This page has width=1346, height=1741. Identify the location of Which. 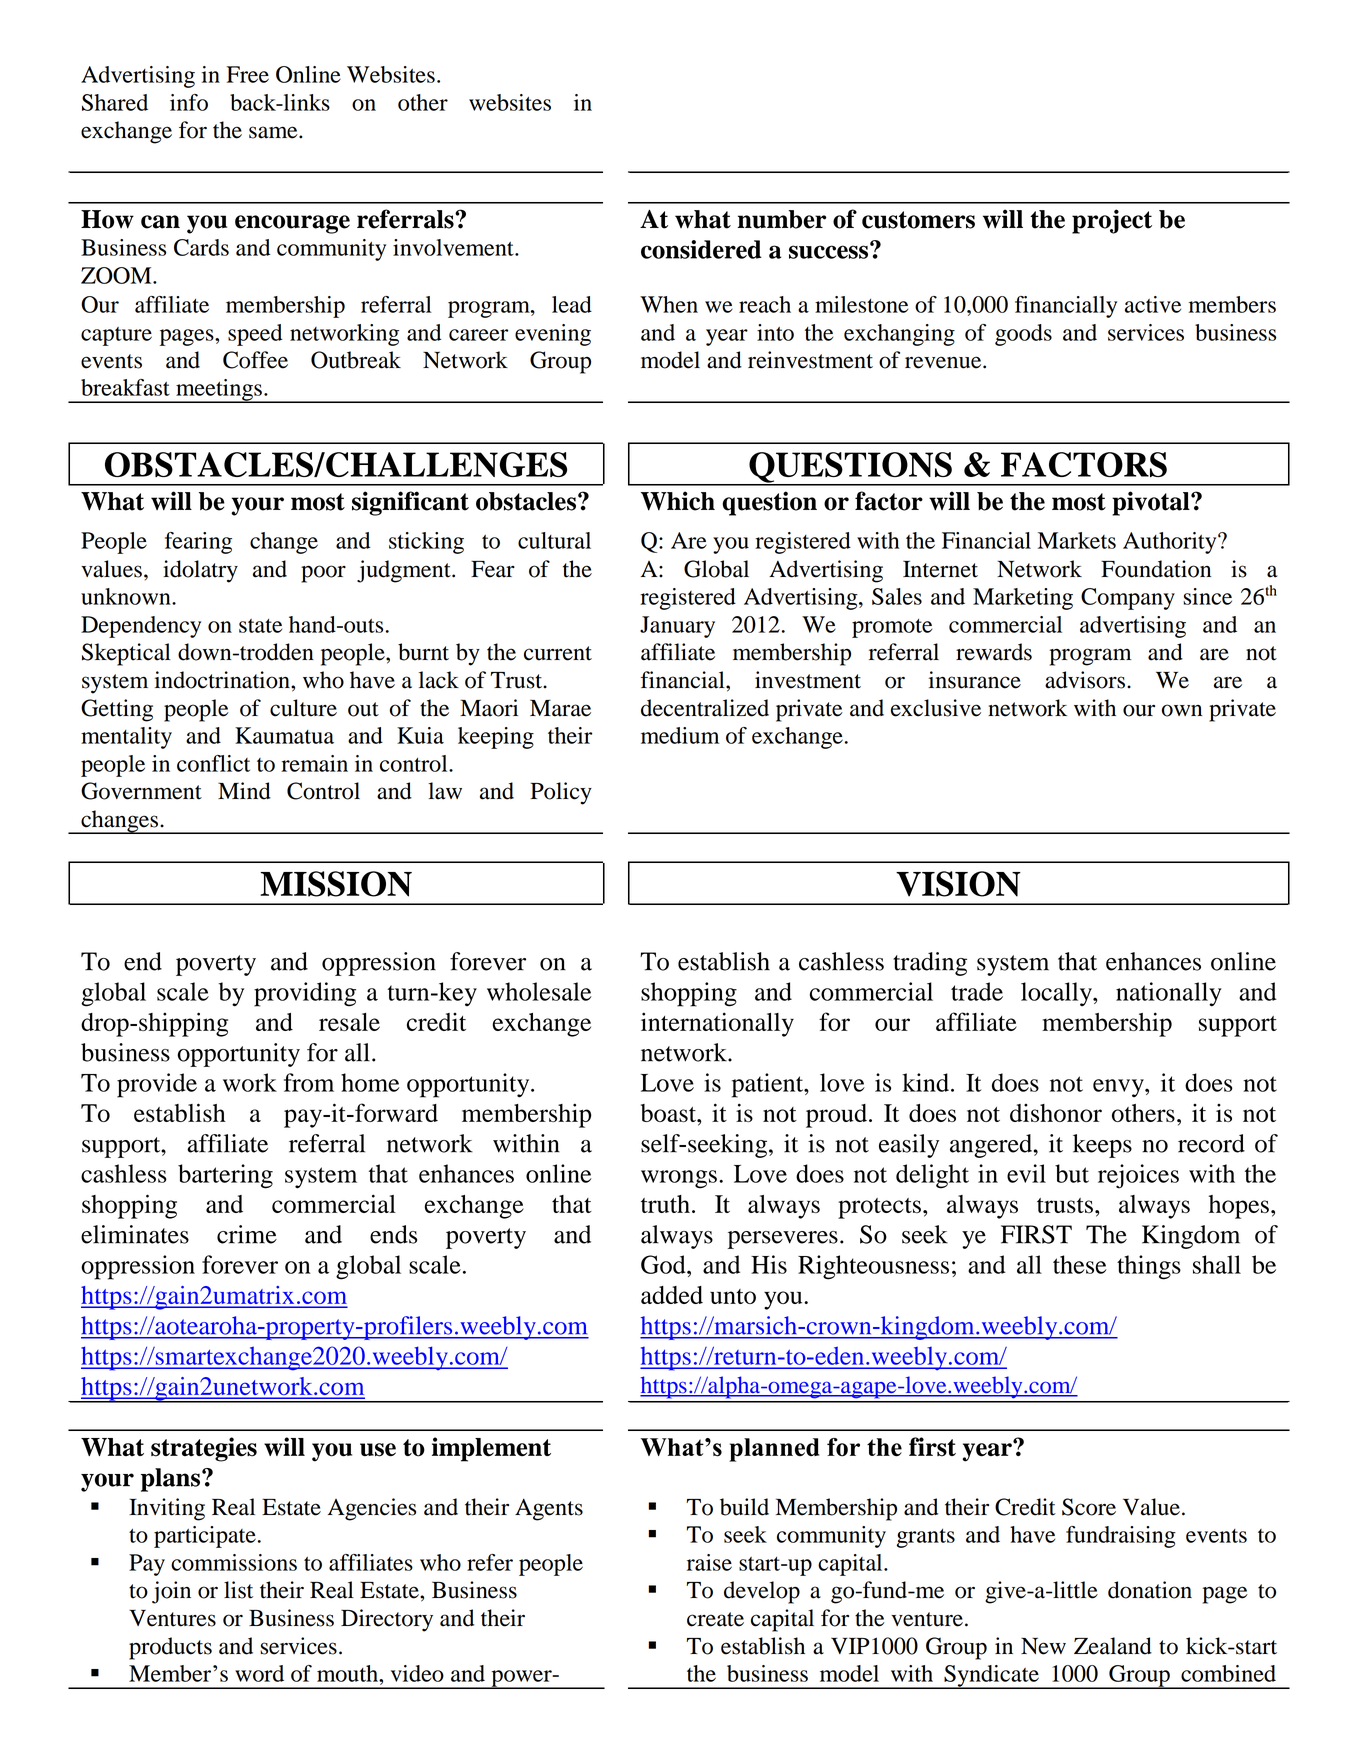
(678, 501).
